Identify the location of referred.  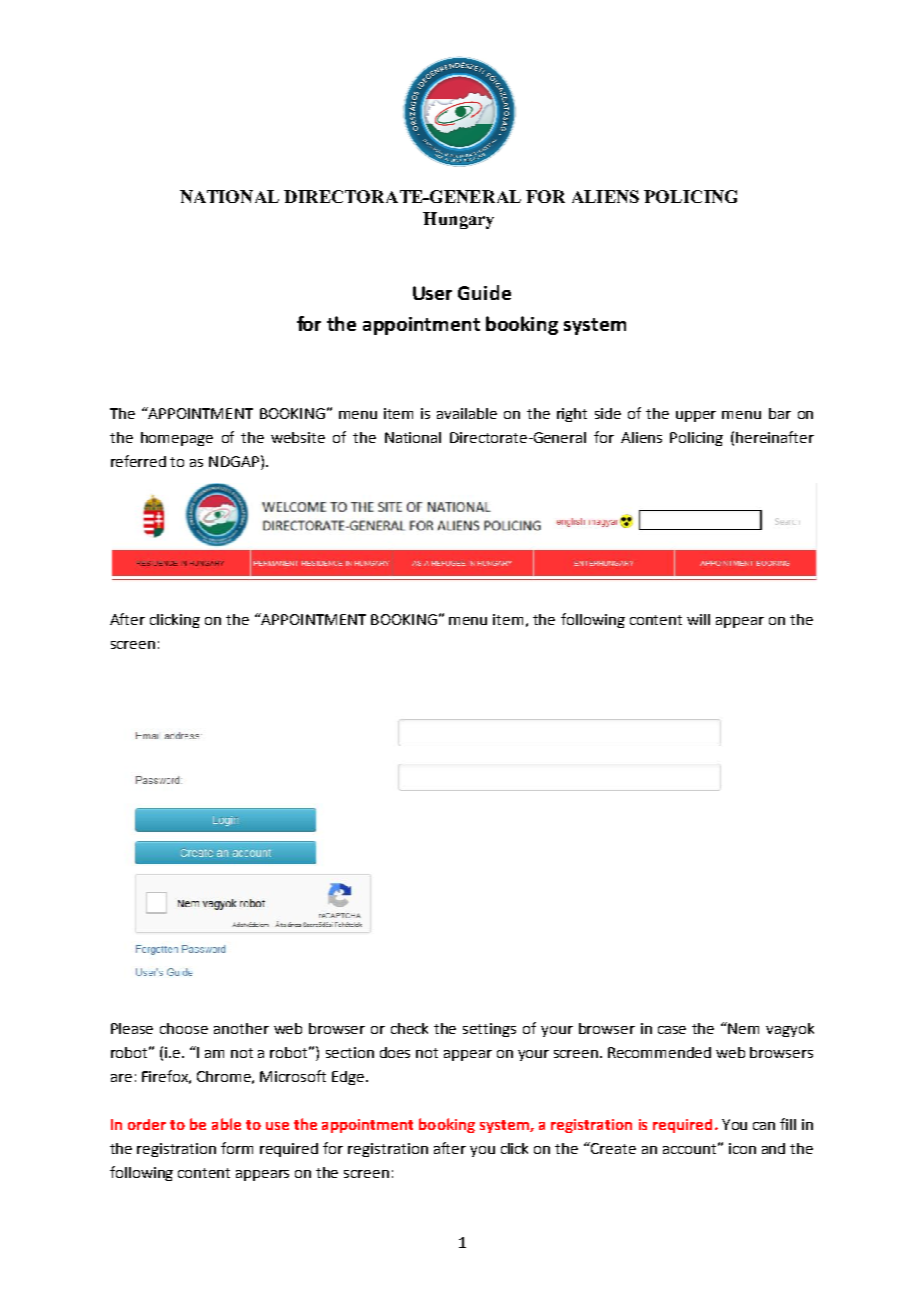
(138, 461).
